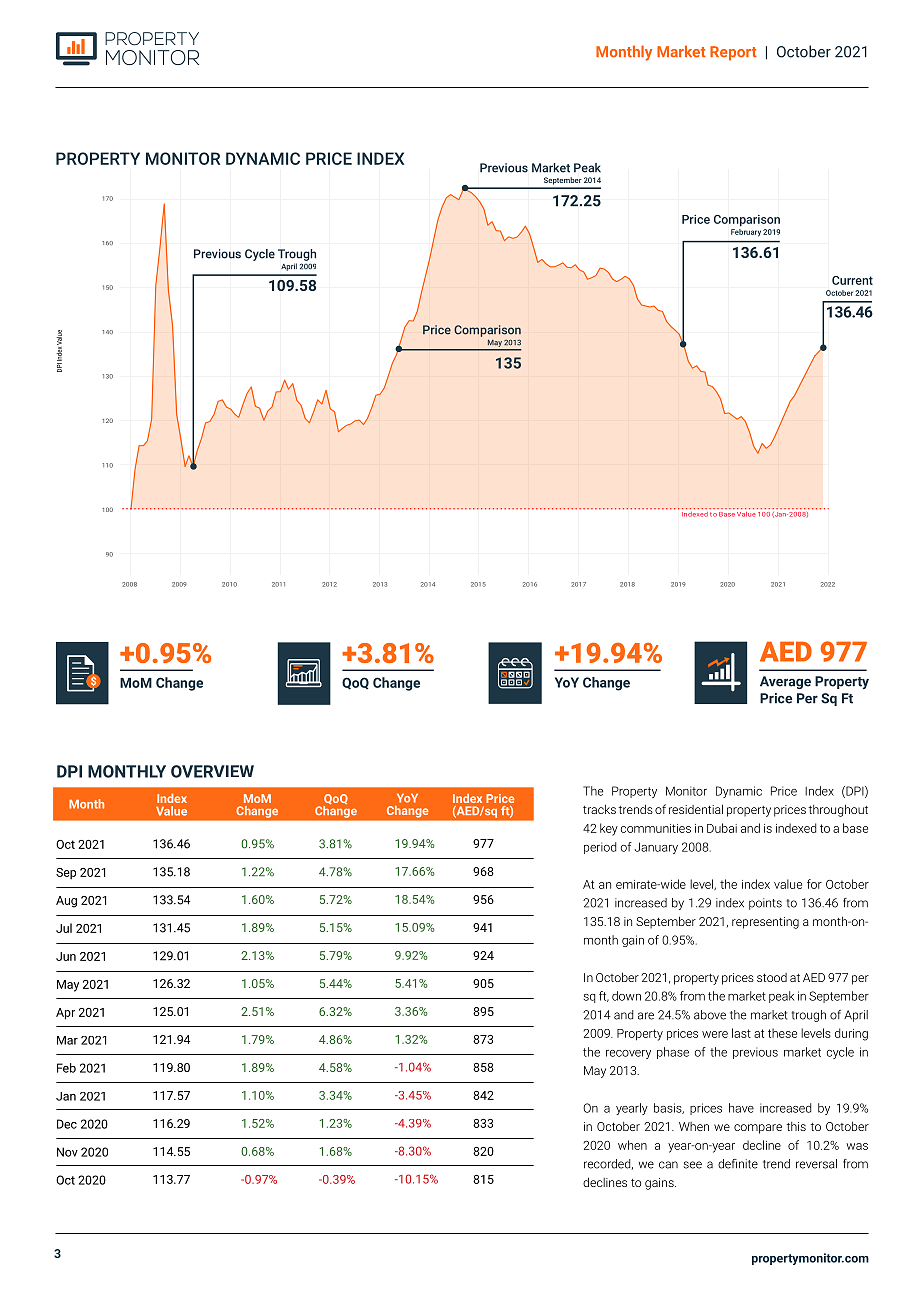 This screenshot has height=1308, width=924. I want to click on Nov, so click(67, 1152).
